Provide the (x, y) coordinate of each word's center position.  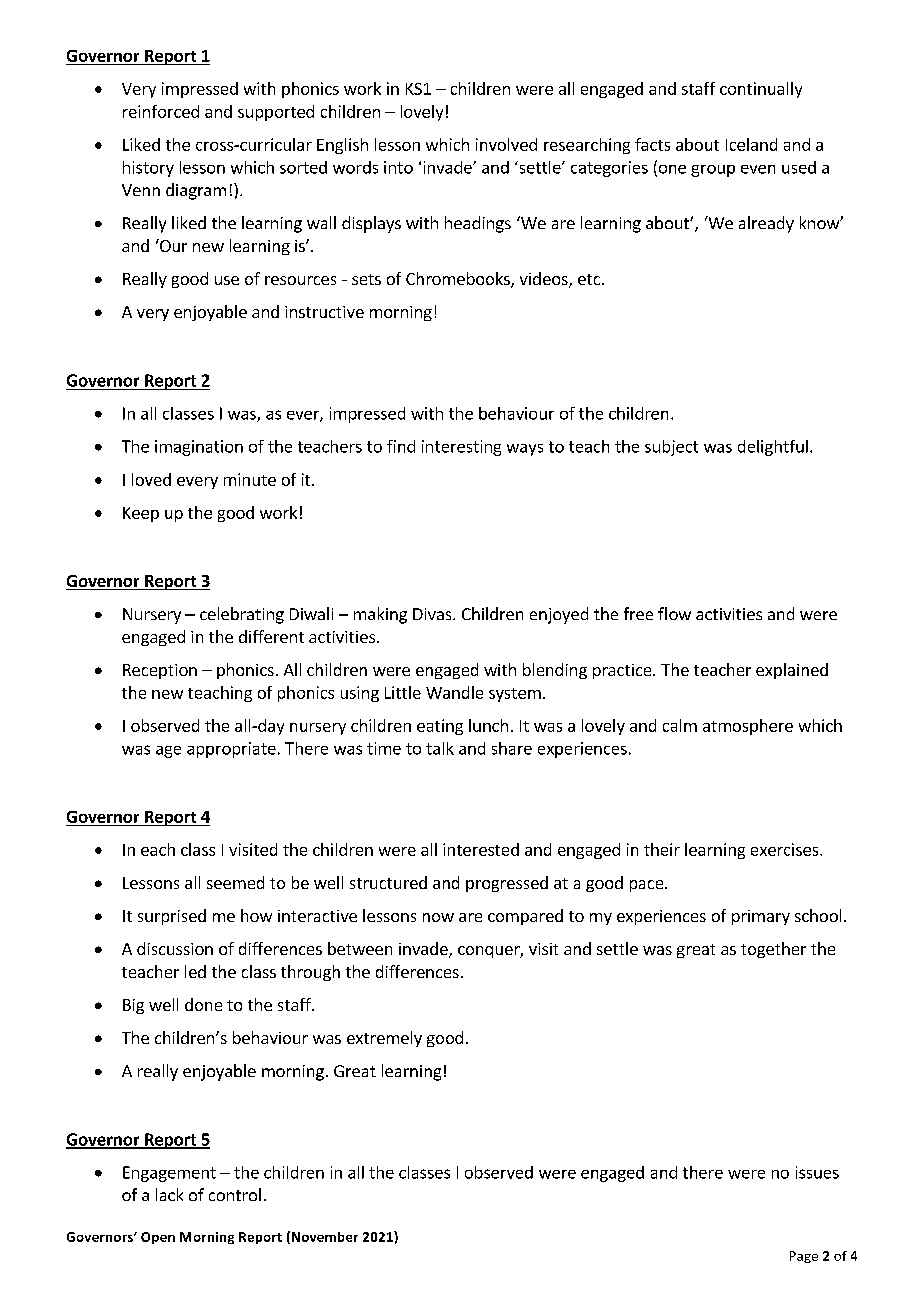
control (235, 1194)
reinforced (161, 111)
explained (792, 671)
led (195, 971)
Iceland (751, 144)
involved (506, 144)
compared (525, 917)
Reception (160, 671)
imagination (199, 448)
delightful (773, 448)
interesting (461, 448)
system (515, 695)
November (325, 1237)
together (773, 950)
